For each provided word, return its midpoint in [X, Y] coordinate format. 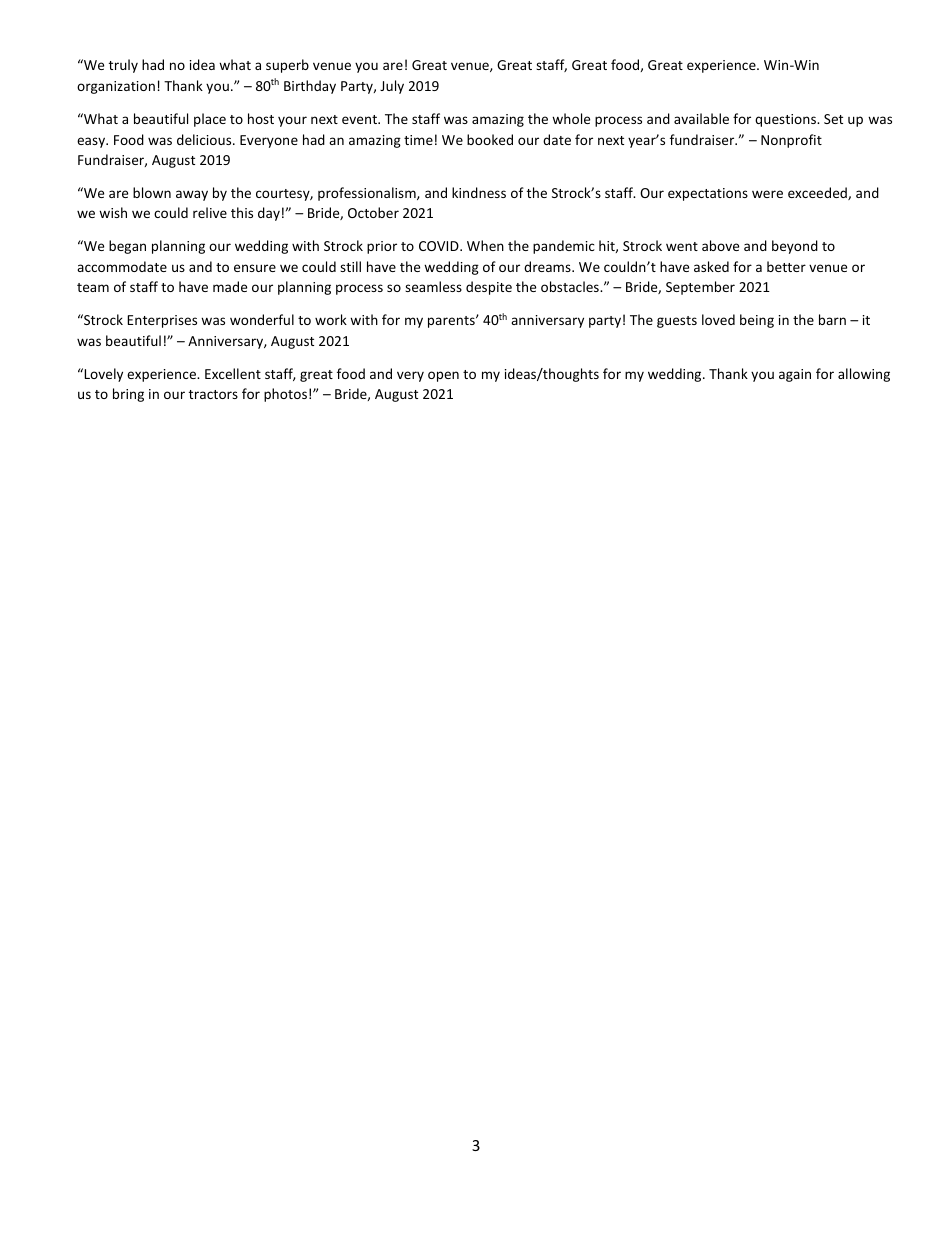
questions [786, 120]
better [786, 266]
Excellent [233, 373]
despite [489, 288]
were [767, 194]
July [392, 87]
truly [123, 66]
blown [152, 192]
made [230, 286]
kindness [479, 192]
